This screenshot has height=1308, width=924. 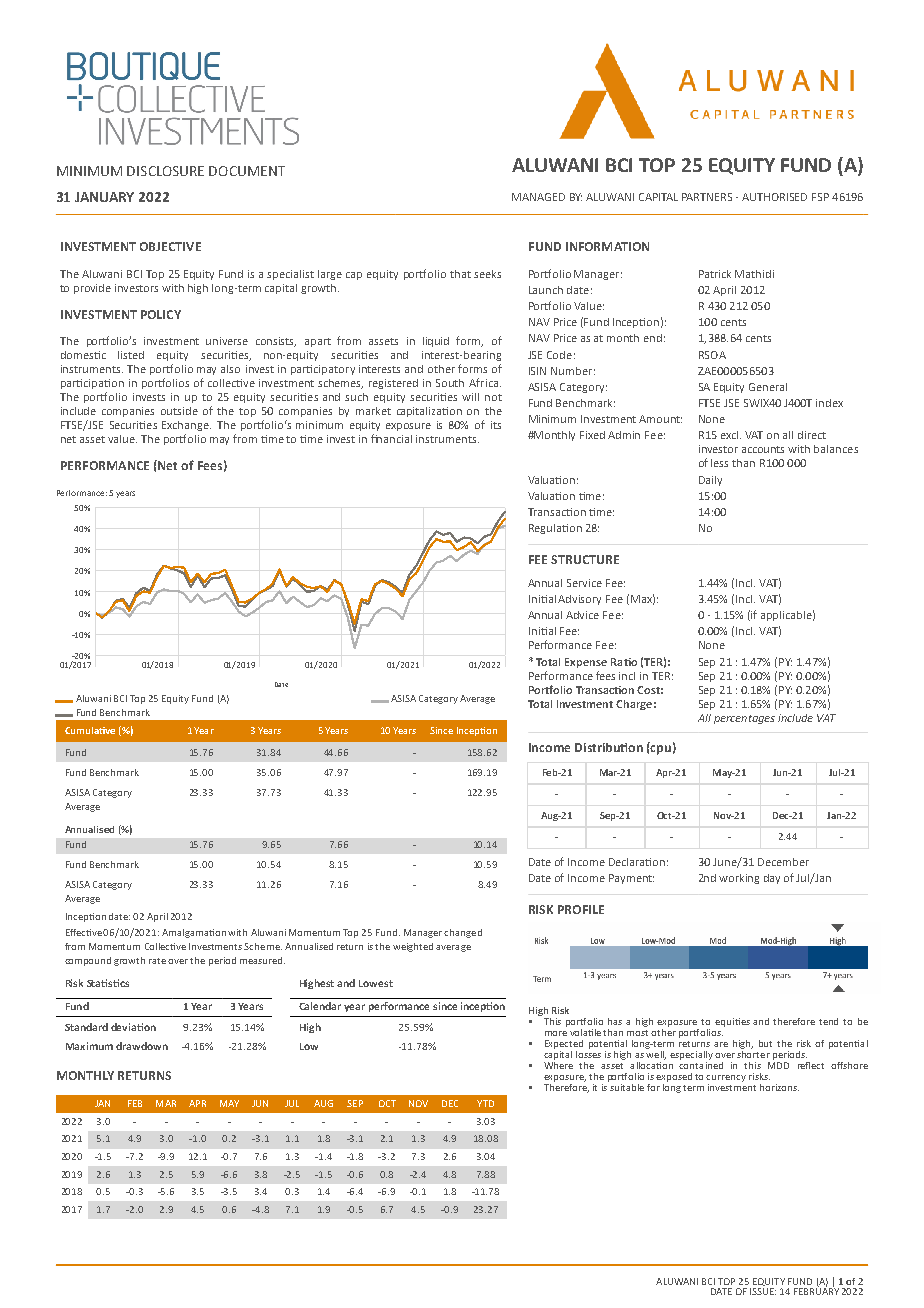 What do you see at coordinates (744, 719) in the screenshot?
I see `percentages` at bounding box center [744, 719].
